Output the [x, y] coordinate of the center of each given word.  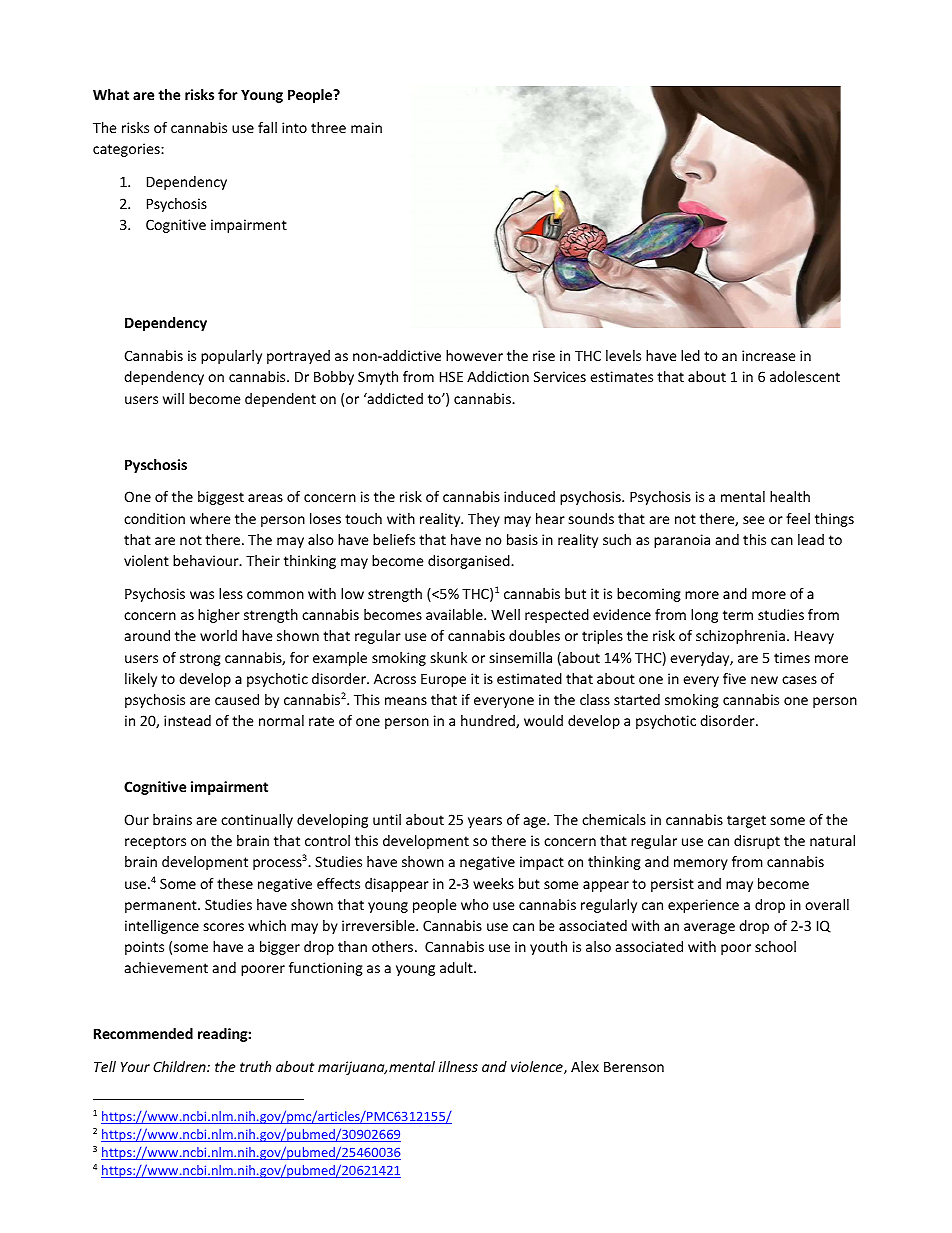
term [738, 615]
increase [769, 355]
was [202, 595]
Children [180, 1066]
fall [267, 127]
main [366, 127]
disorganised [470, 562]
